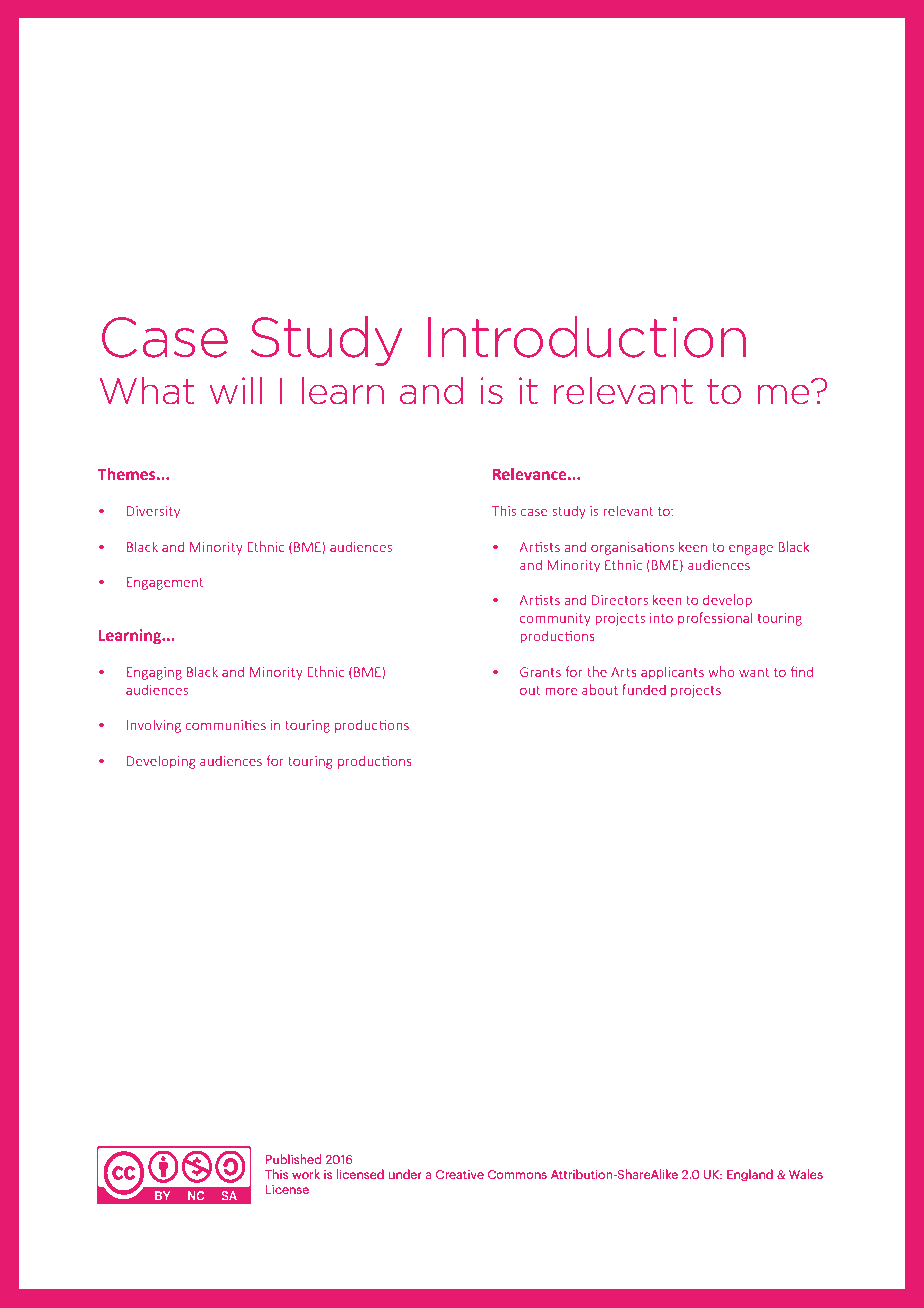  What do you see at coordinates (225, 725) in the screenshot?
I see `communities` at bounding box center [225, 725].
